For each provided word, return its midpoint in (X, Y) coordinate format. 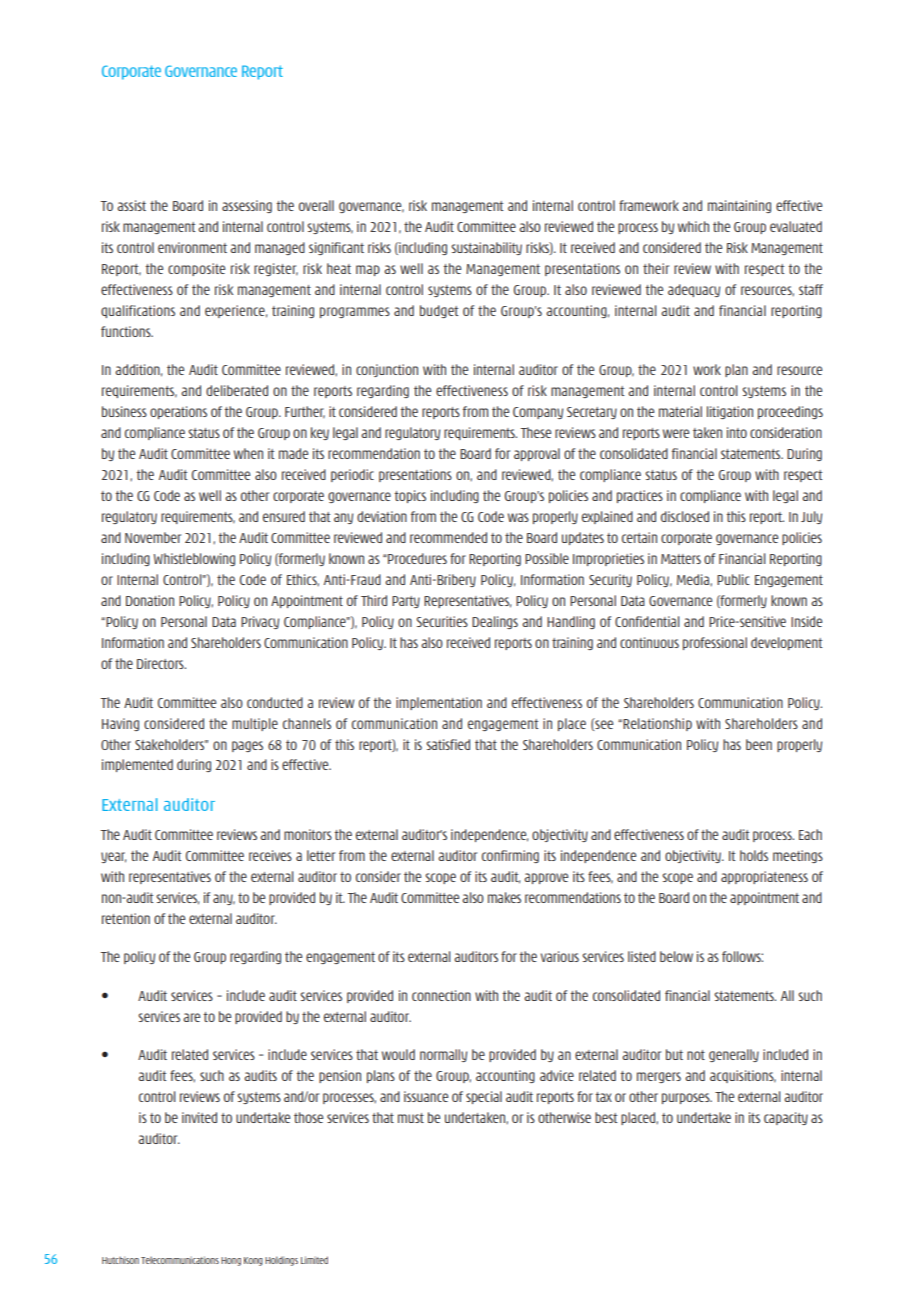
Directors (161, 663)
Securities (442, 621)
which (693, 226)
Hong (231, 1261)
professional (715, 643)
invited (199, 1117)
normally (443, 1055)
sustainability (486, 248)
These (536, 432)
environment (192, 247)
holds (754, 855)
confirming (510, 856)
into (737, 432)
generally (734, 1055)
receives (270, 855)
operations (178, 412)
